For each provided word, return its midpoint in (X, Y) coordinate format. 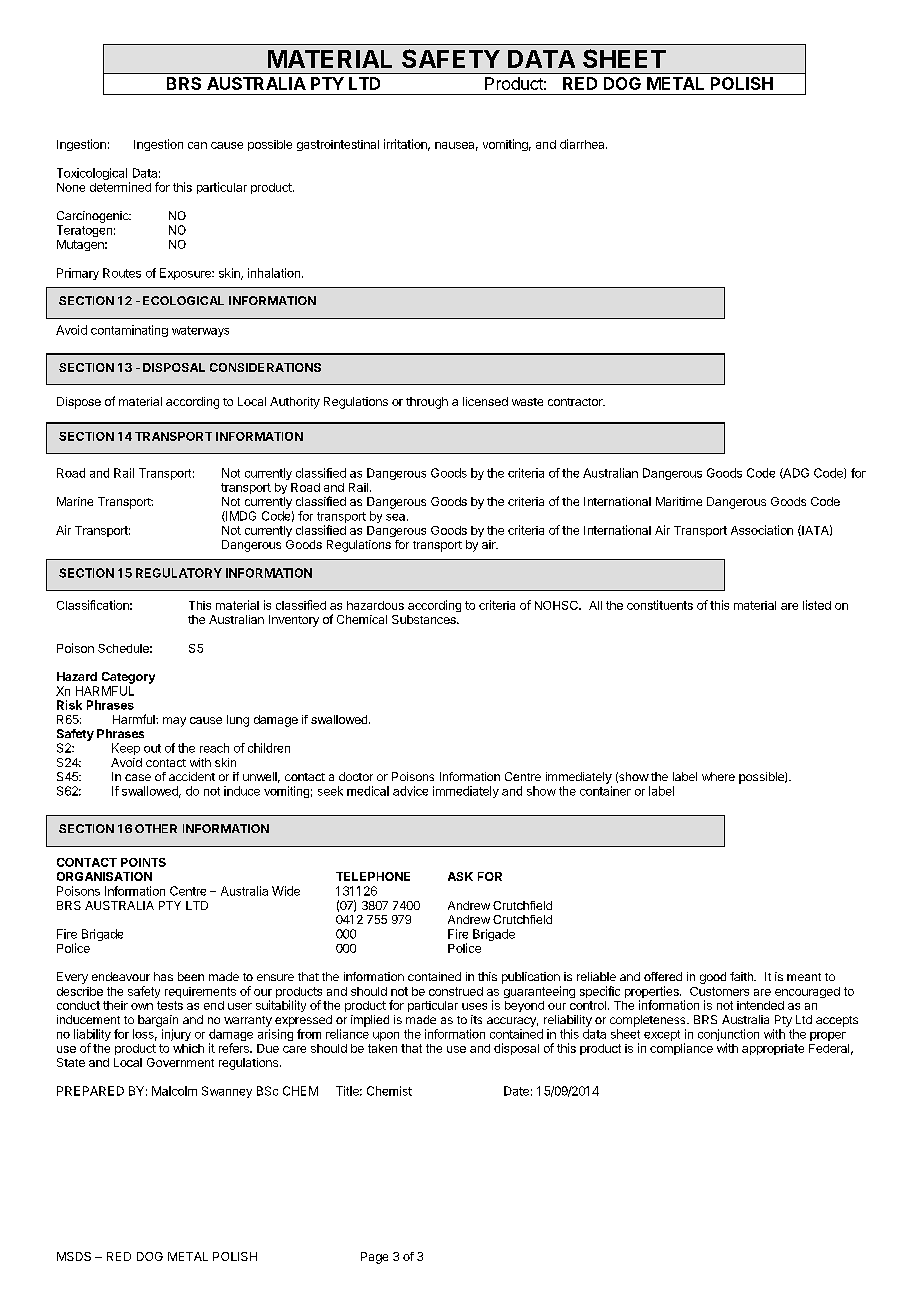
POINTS (143, 862)
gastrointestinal (338, 145)
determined (120, 187)
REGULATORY (179, 573)
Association (762, 530)
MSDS (74, 1256)
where (718, 776)
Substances (425, 619)
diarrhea (583, 144)
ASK (460, 876)
